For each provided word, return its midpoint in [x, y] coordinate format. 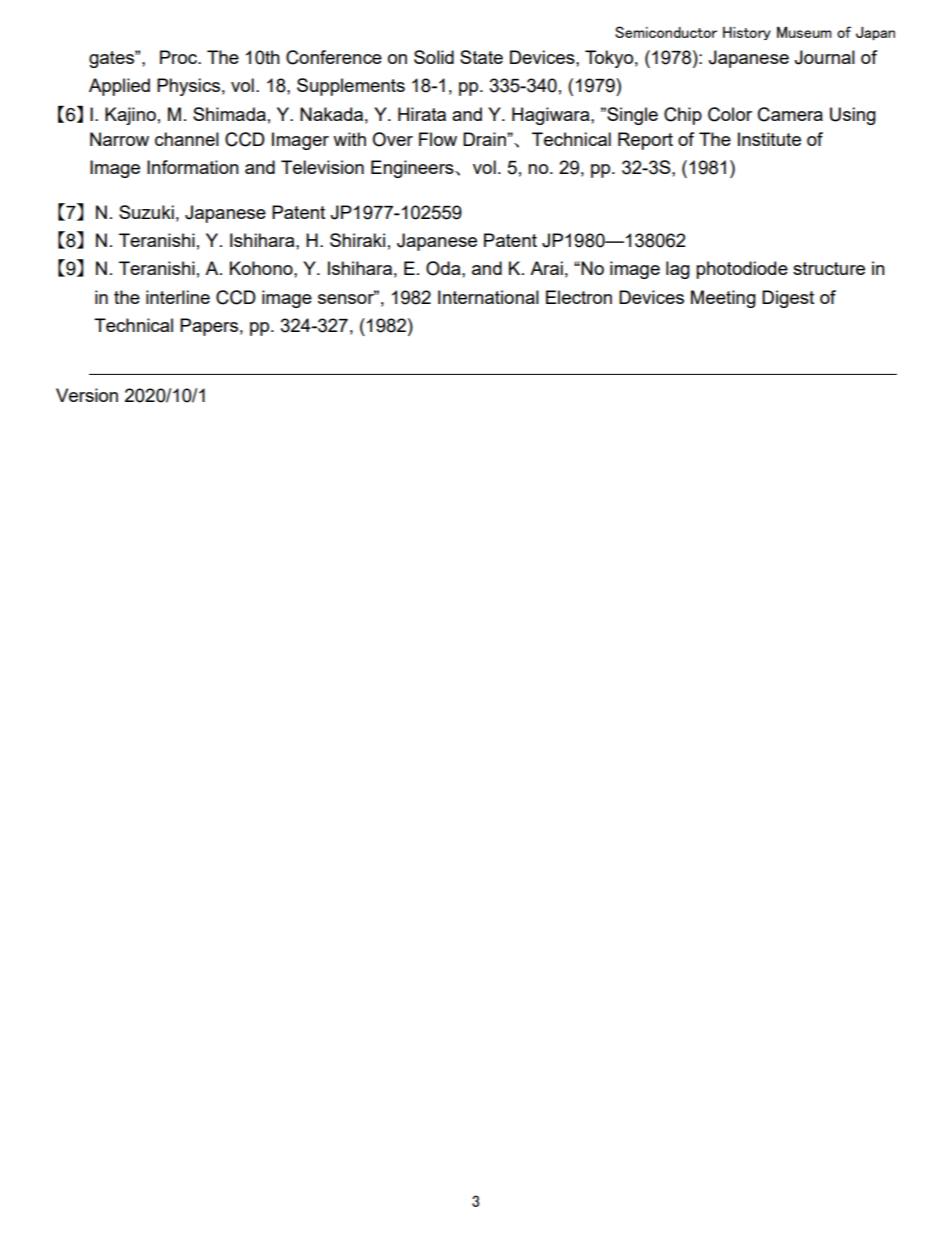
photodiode [742, 270]
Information [193, 167]
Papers [209, 327]
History [747, 33]
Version [87, 395]
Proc [179, 57]
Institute [769, 139]
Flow [438, 139]
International [488, 297]
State [481, 57]
